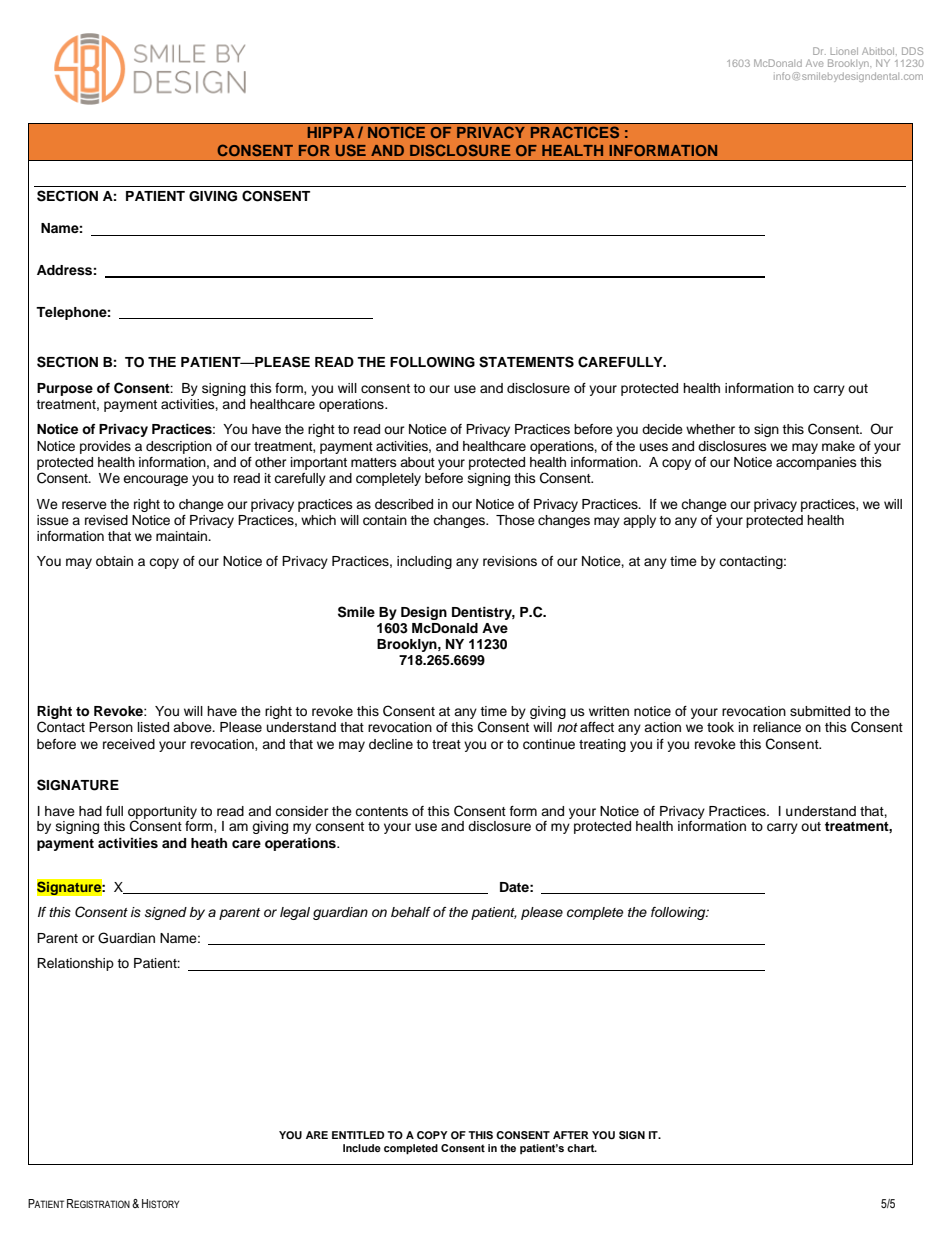 This screenshot has width=952, height=1233. What do you see at coordinates (510, 561) in the screenshot?
I see `revisions` at bounding box center [510, 561].
